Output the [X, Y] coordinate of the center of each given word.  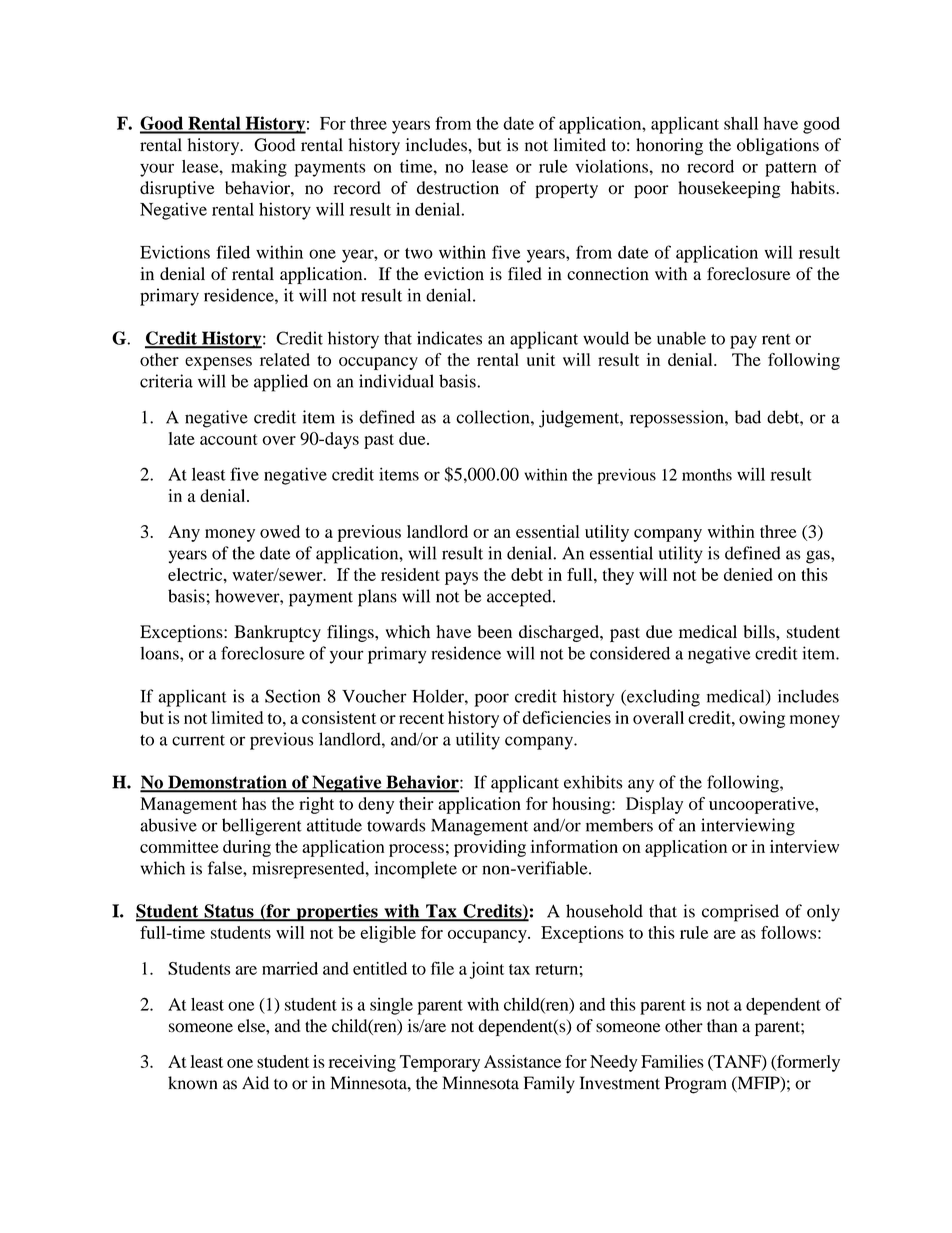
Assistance [522, 1061]
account [229, 439]
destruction [458, 188]
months [707, 475]
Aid [255, 1083]
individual [396, 381]
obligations [778, 146]
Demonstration [227, 783]
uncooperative [763, 805]
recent [421, 718]
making [259, 168]
